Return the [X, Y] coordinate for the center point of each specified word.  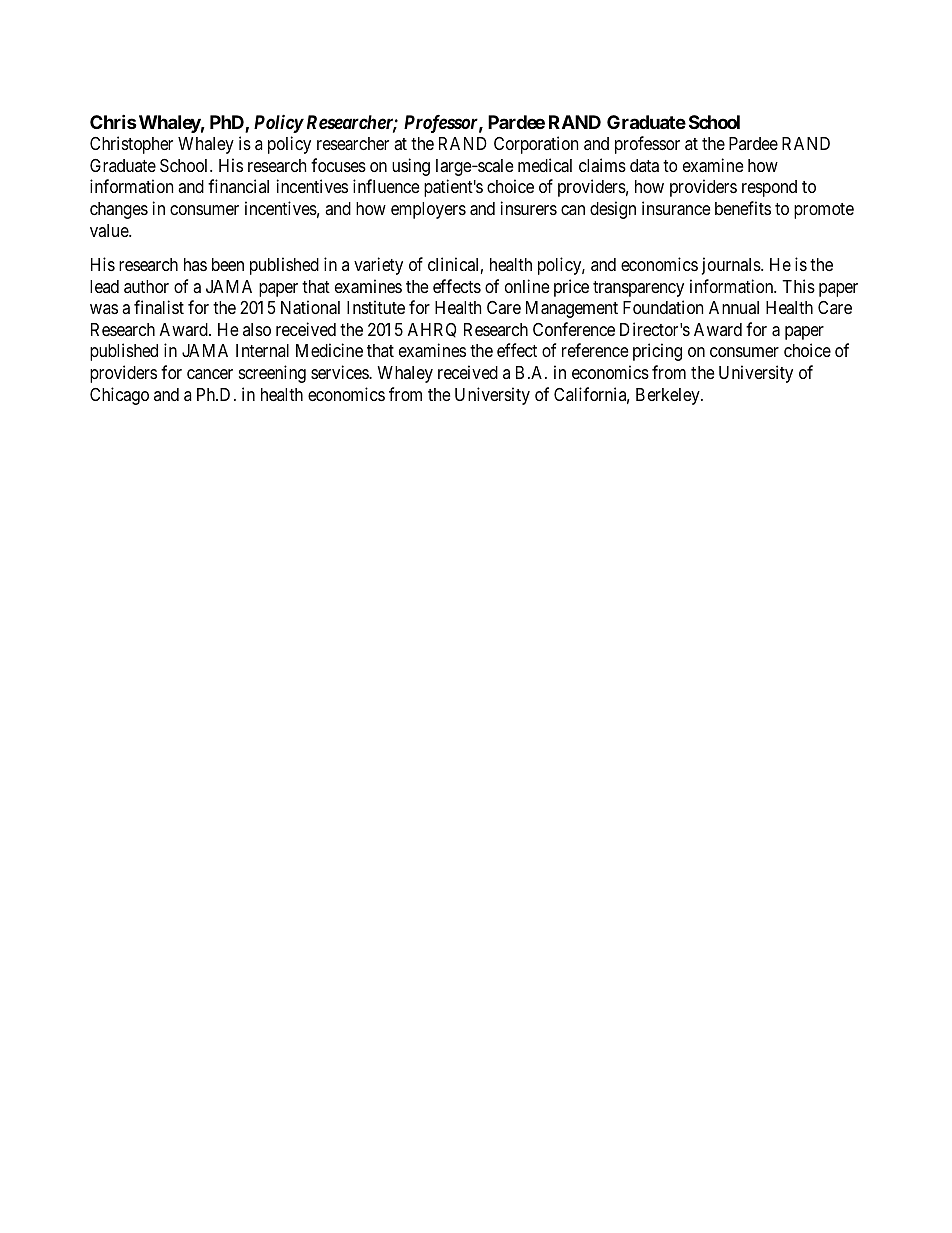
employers [428, 210]
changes [119, 210]
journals [732, 266]
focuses [338, 165]
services [340, 372]
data [644, 165]
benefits [743, 208]
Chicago [119, 396]
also [257, 329]
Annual [734, 307]
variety [378, 266]
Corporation [536, 145]
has [195, 264]
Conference [574, 329]
